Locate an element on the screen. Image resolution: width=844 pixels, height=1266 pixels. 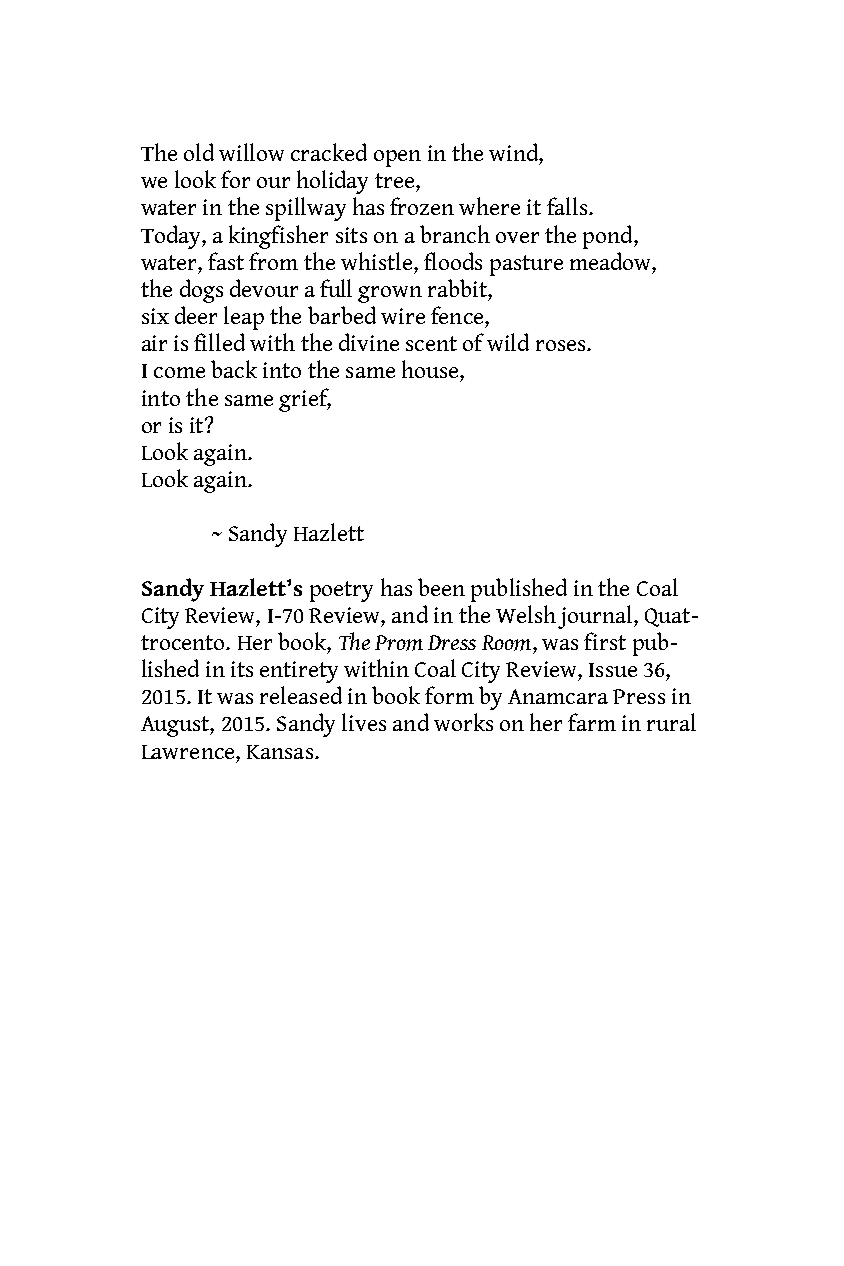
deer is located at coordinates (196, 315).
